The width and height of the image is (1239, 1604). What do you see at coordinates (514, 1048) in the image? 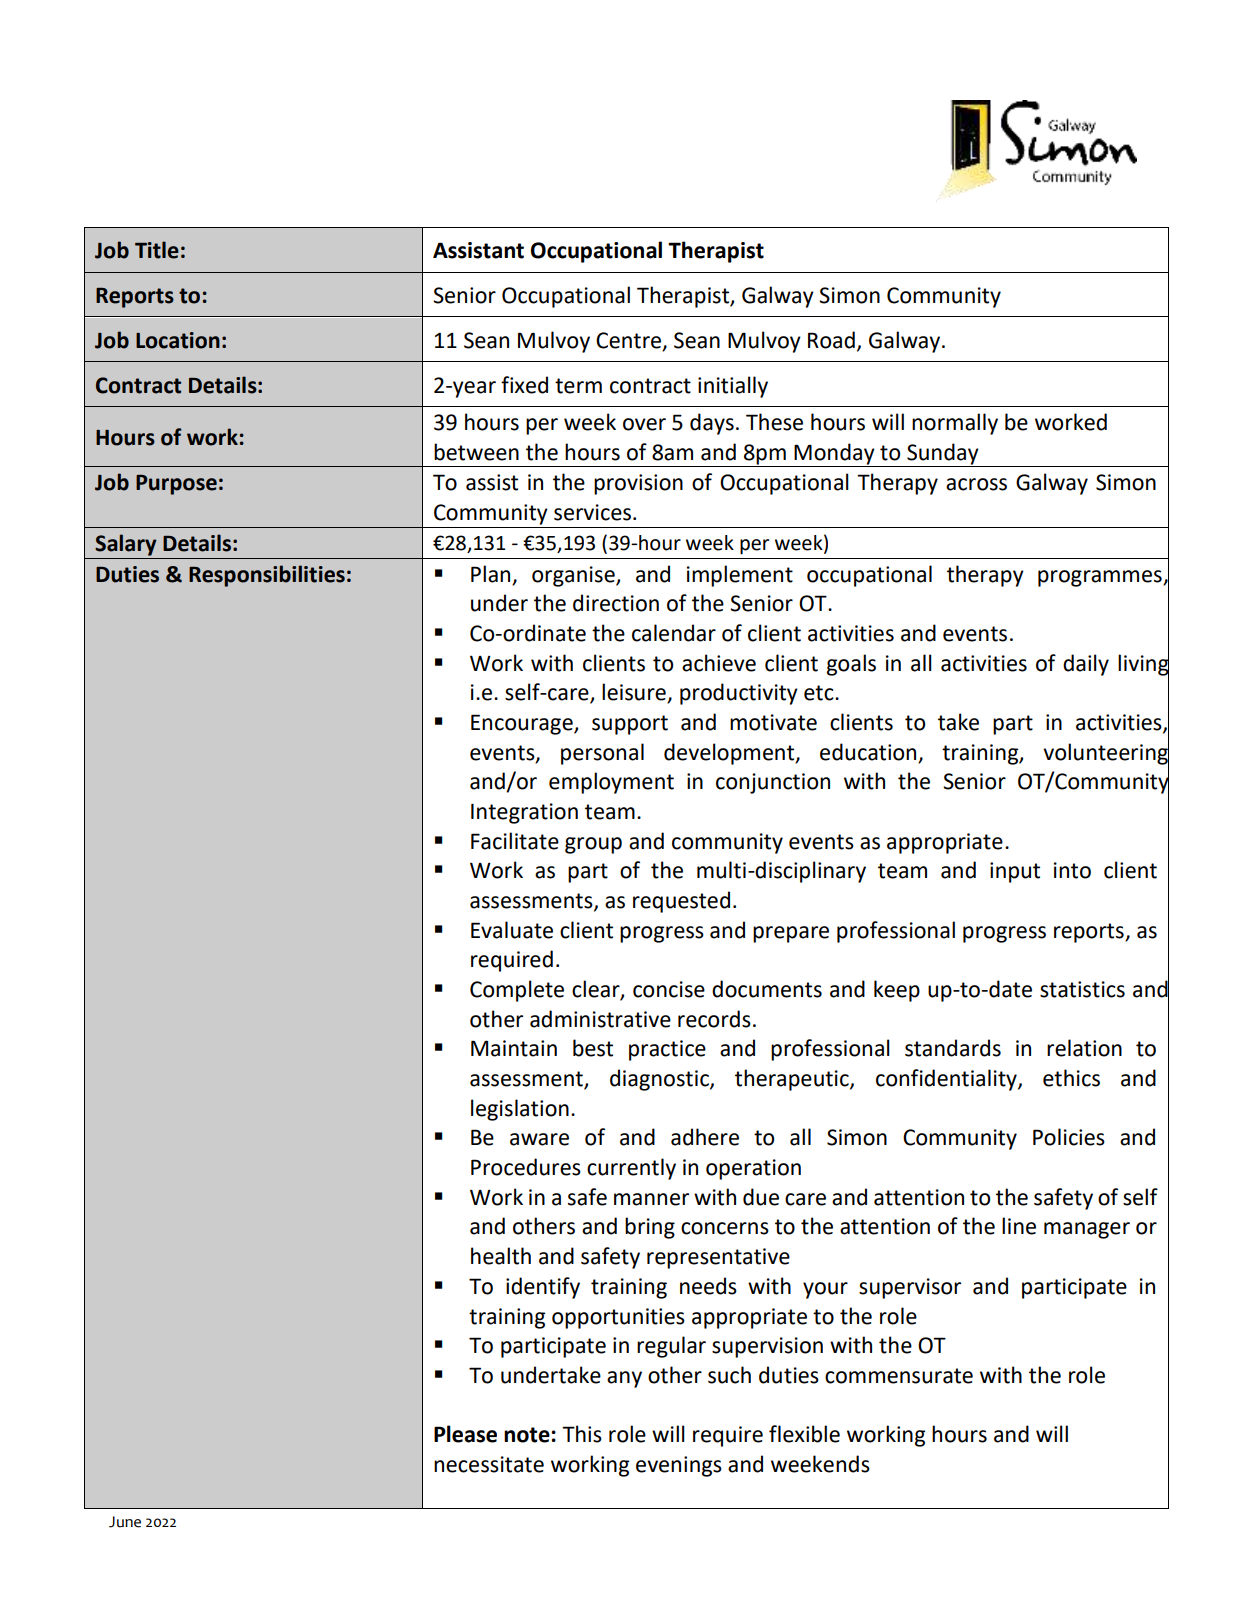
I see `Maintain` at bounding box center [514, 1048].
